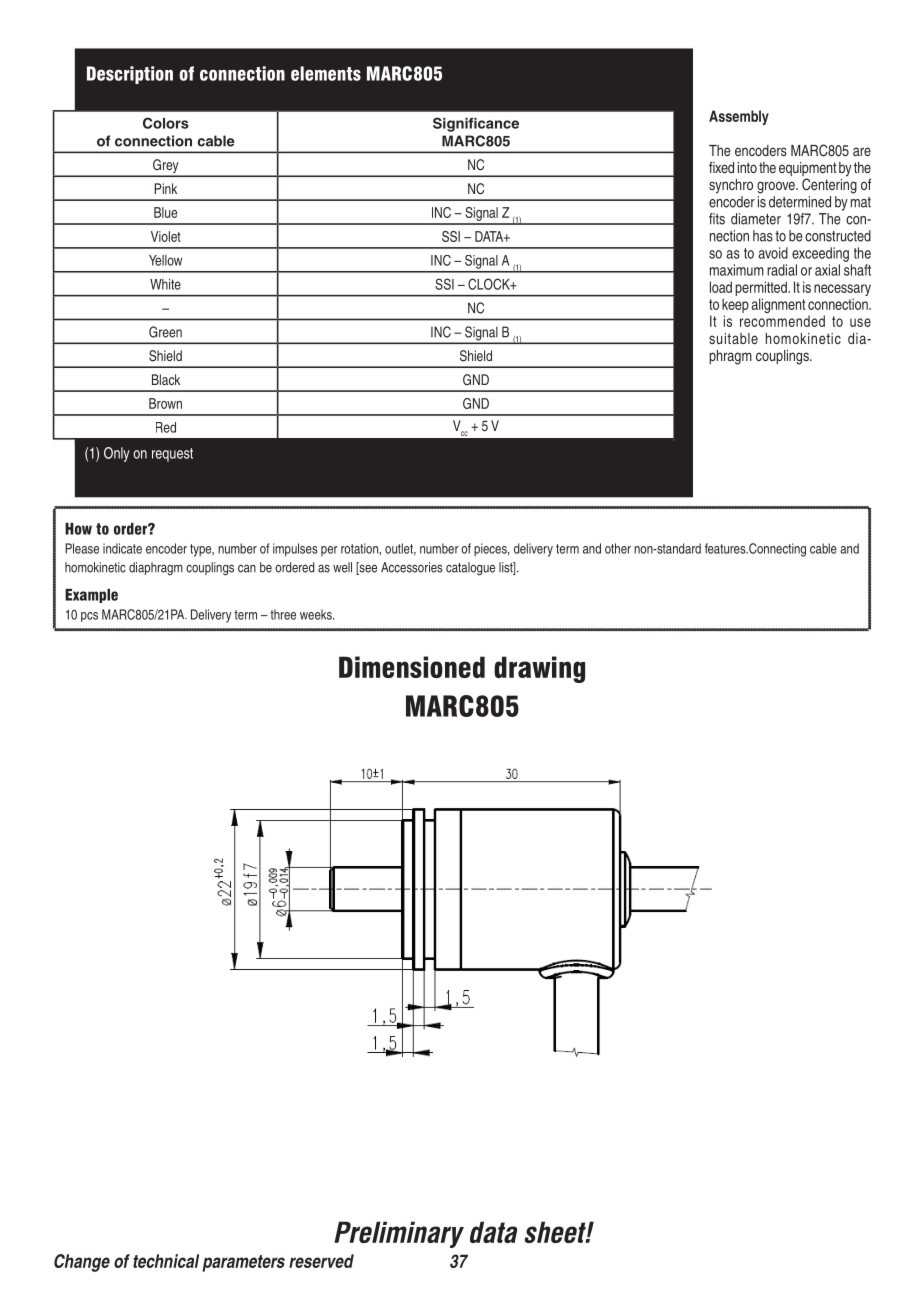 This screenshot has width=924, height=1308. What do you see at coordinates (782, 321) in the screenshot?
I see `recommended` at bounding box center [782, 321].
